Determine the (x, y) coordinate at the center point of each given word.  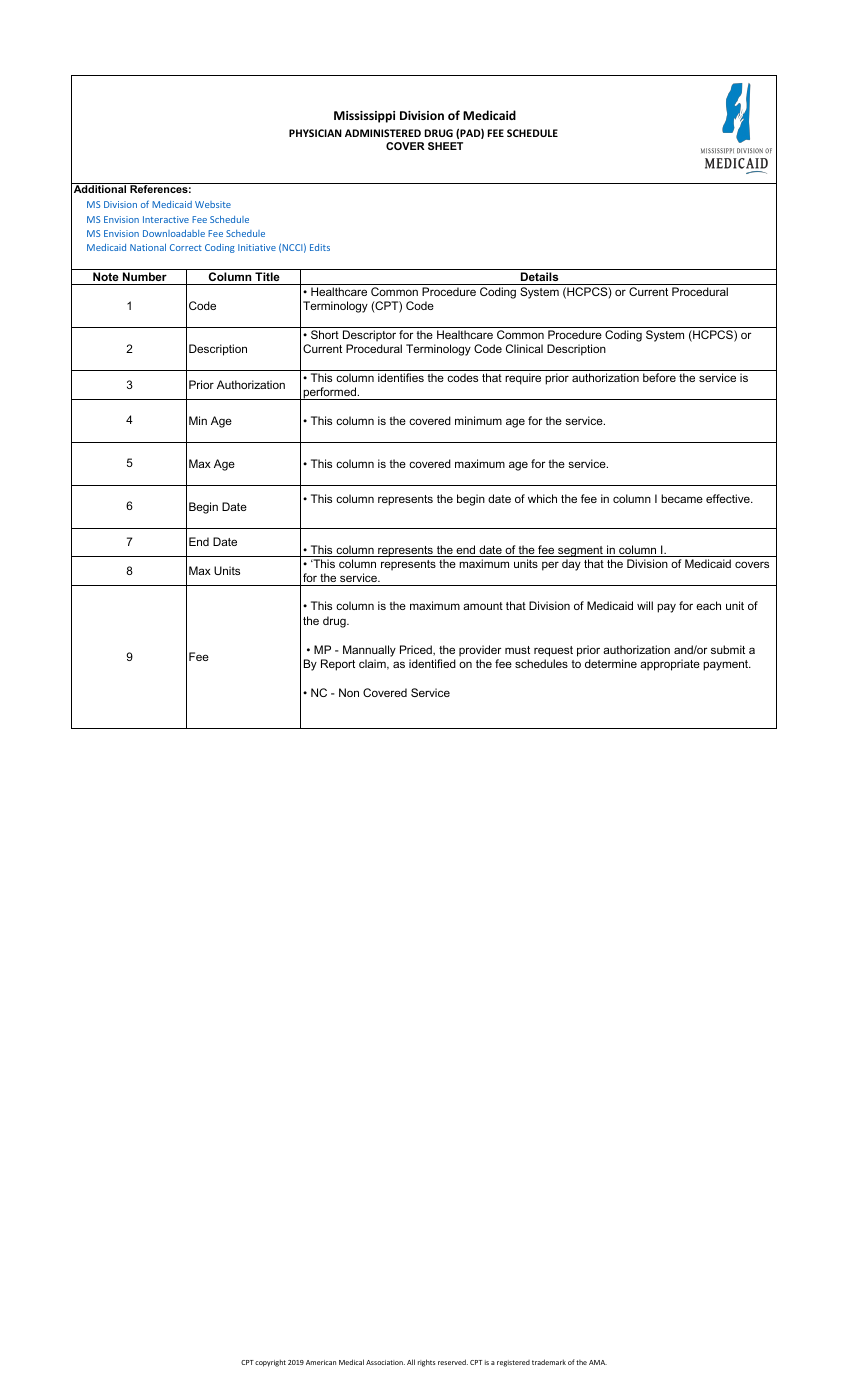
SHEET (445, 146)
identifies (401, 377)
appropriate (670, 665)
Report (338, 665)
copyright (270, 1363)
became (682, 498)
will (645, 605)
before (659, 377)
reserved (453, 1362)
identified (432, 663)
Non (349, 692)
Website (213, 204)
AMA (598, 1362)
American (321, 1362)
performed (329, 393)
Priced (417, 650)
